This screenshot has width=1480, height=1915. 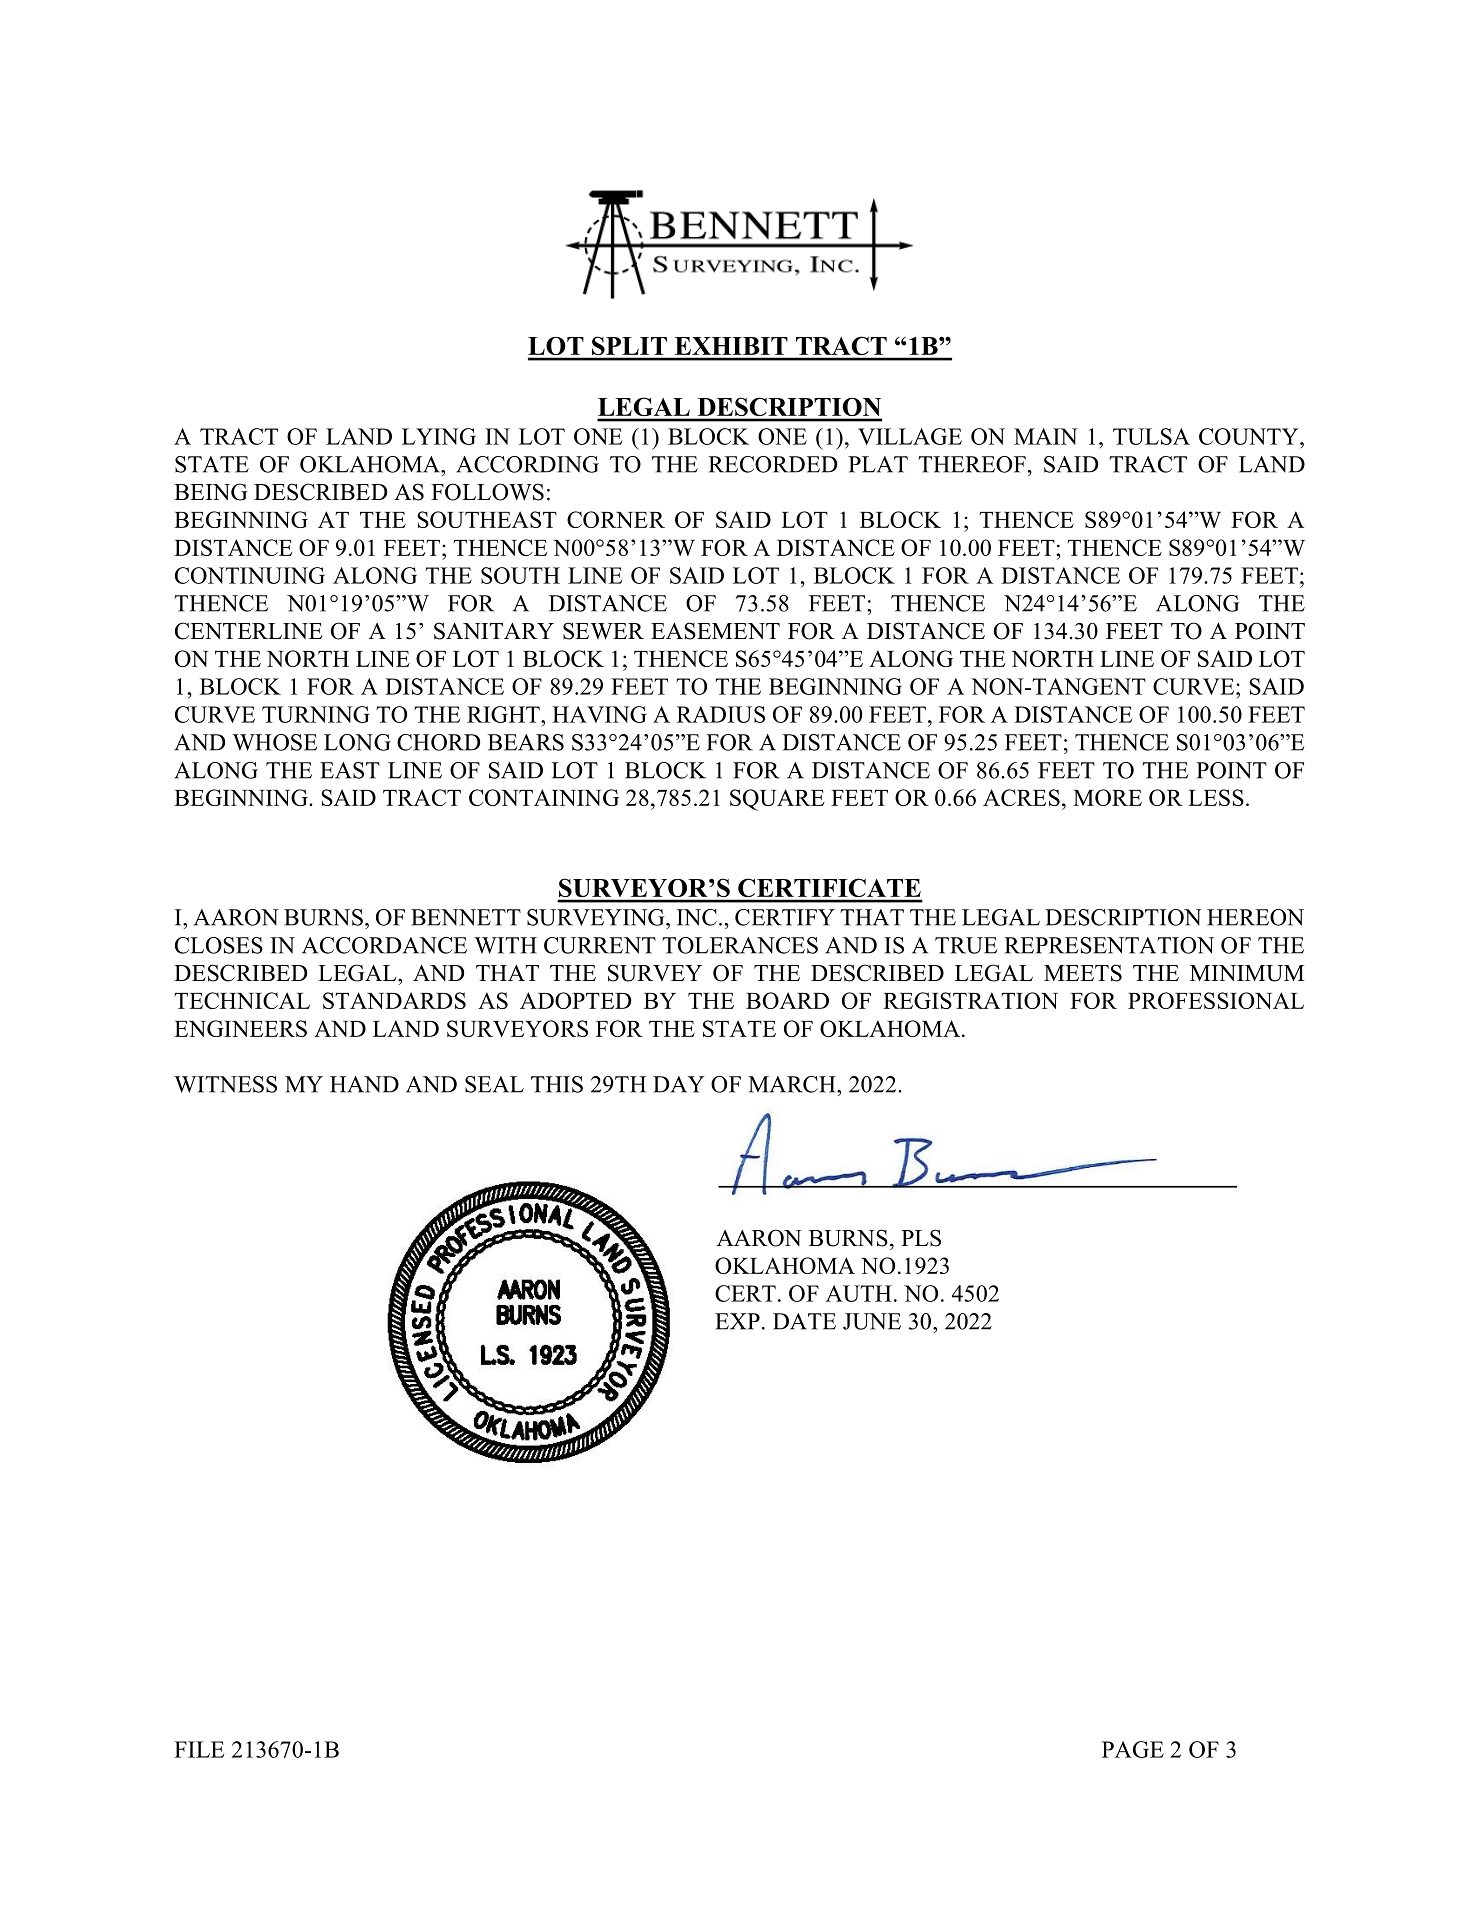 What do you see at coordinates (721, 714) in the screenshot?
I see `RADIUS` at bounding box center [721, 714].
